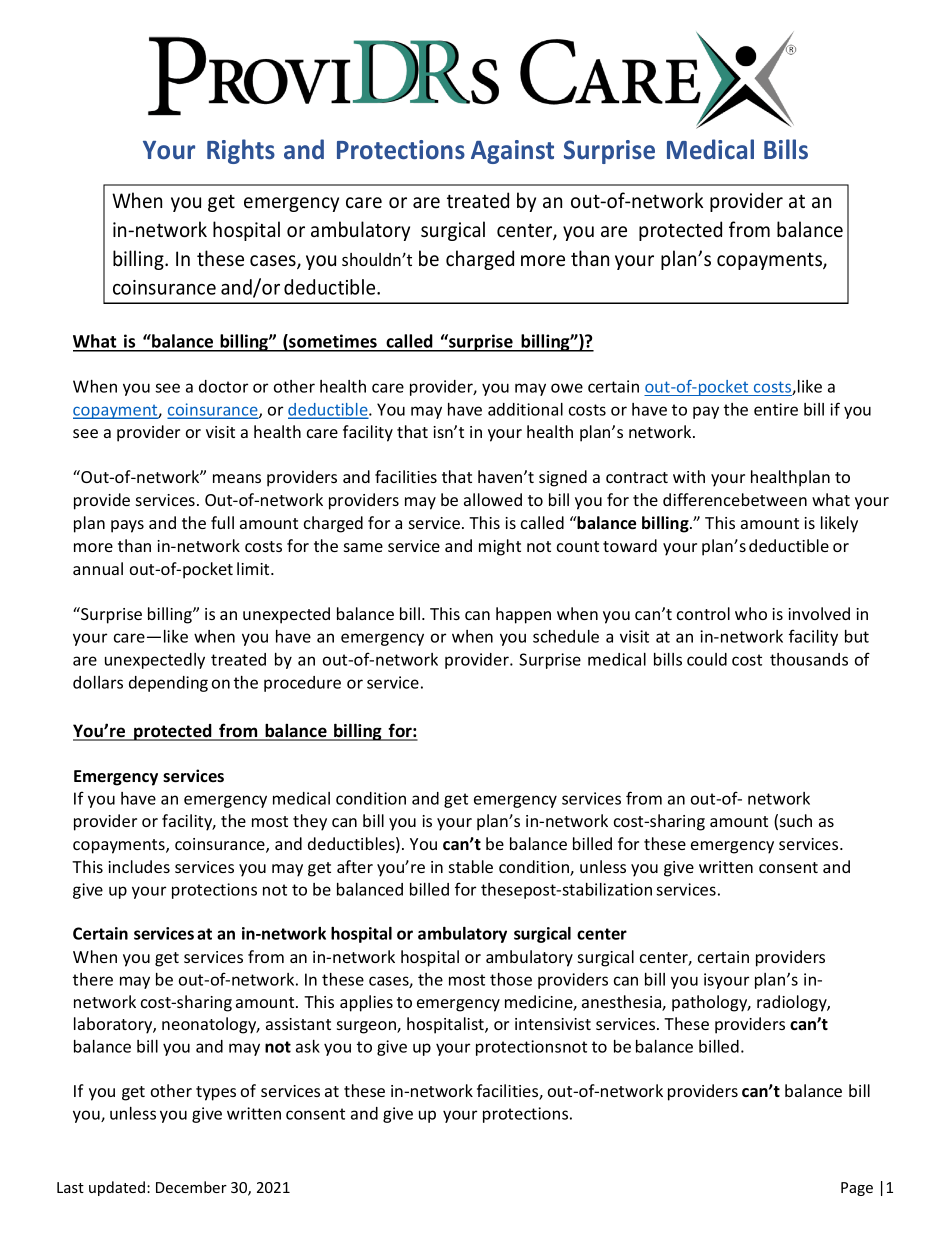  I want to click on December, so click(191, 1187).
